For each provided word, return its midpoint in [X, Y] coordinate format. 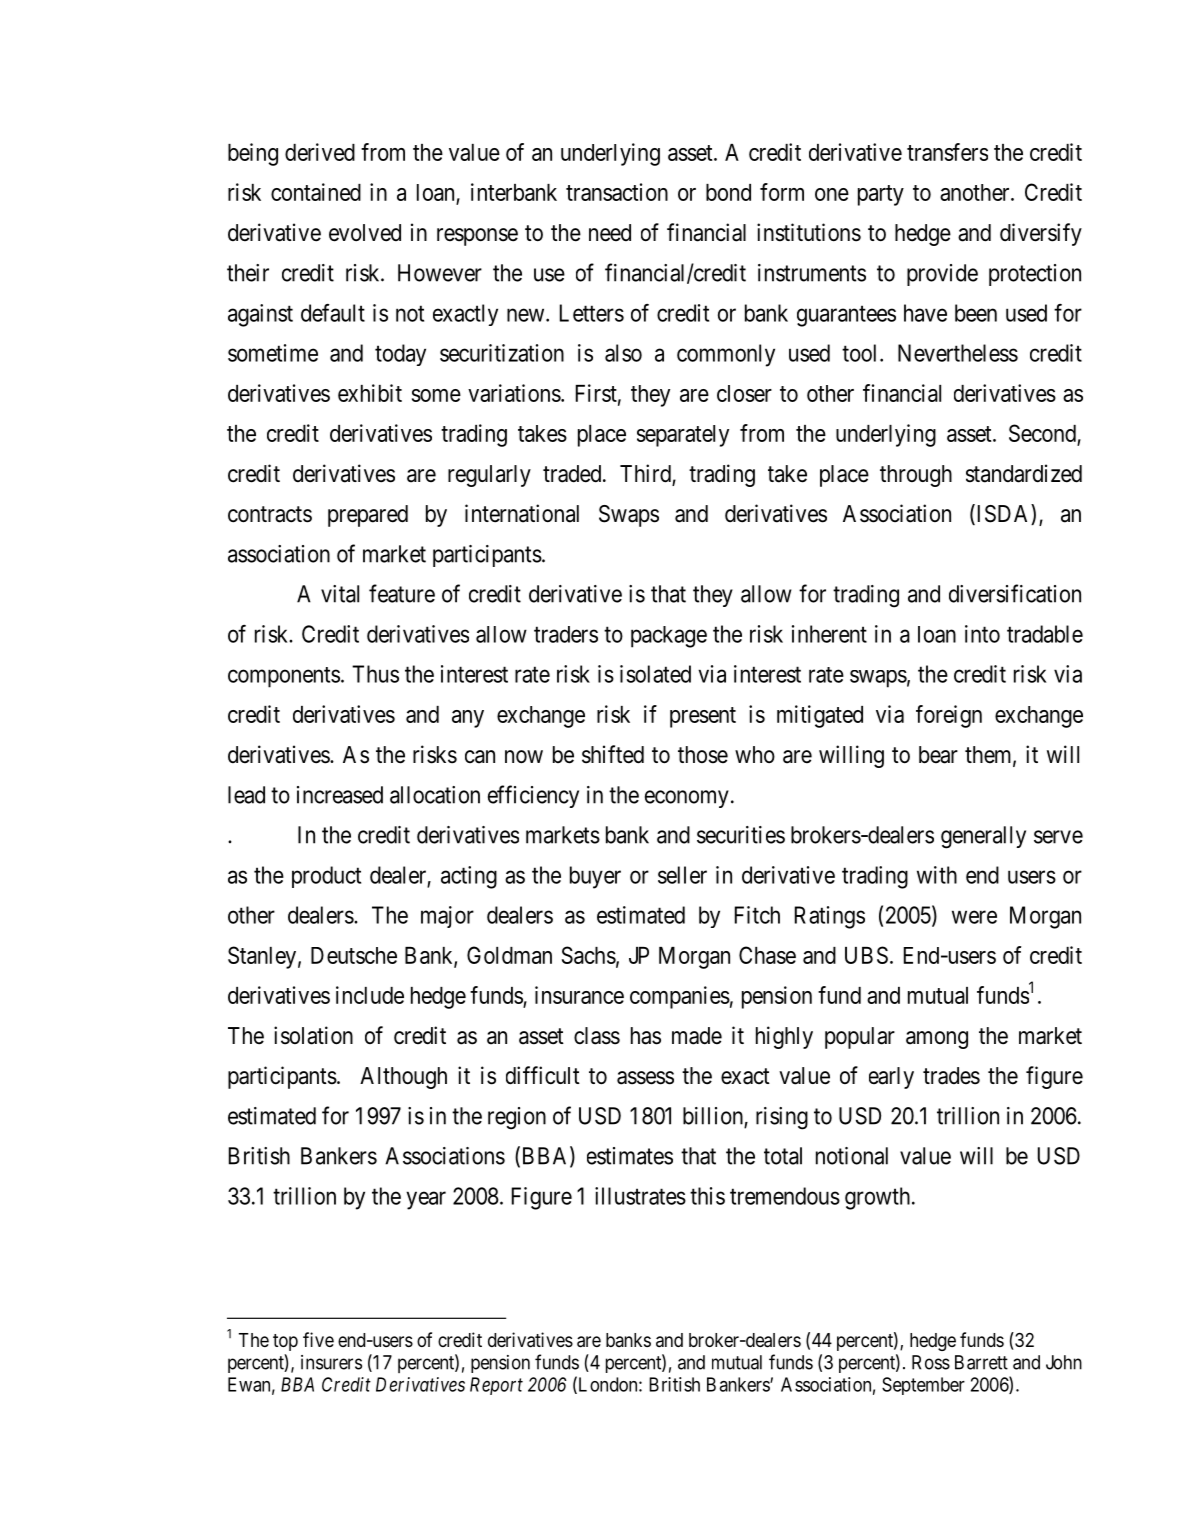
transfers [947, 152]
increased [340, 795]
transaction [617, 192]
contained [316, 192]
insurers [331, 1362]
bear [938, 755]
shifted [613, 754]
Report [496, 1386]
